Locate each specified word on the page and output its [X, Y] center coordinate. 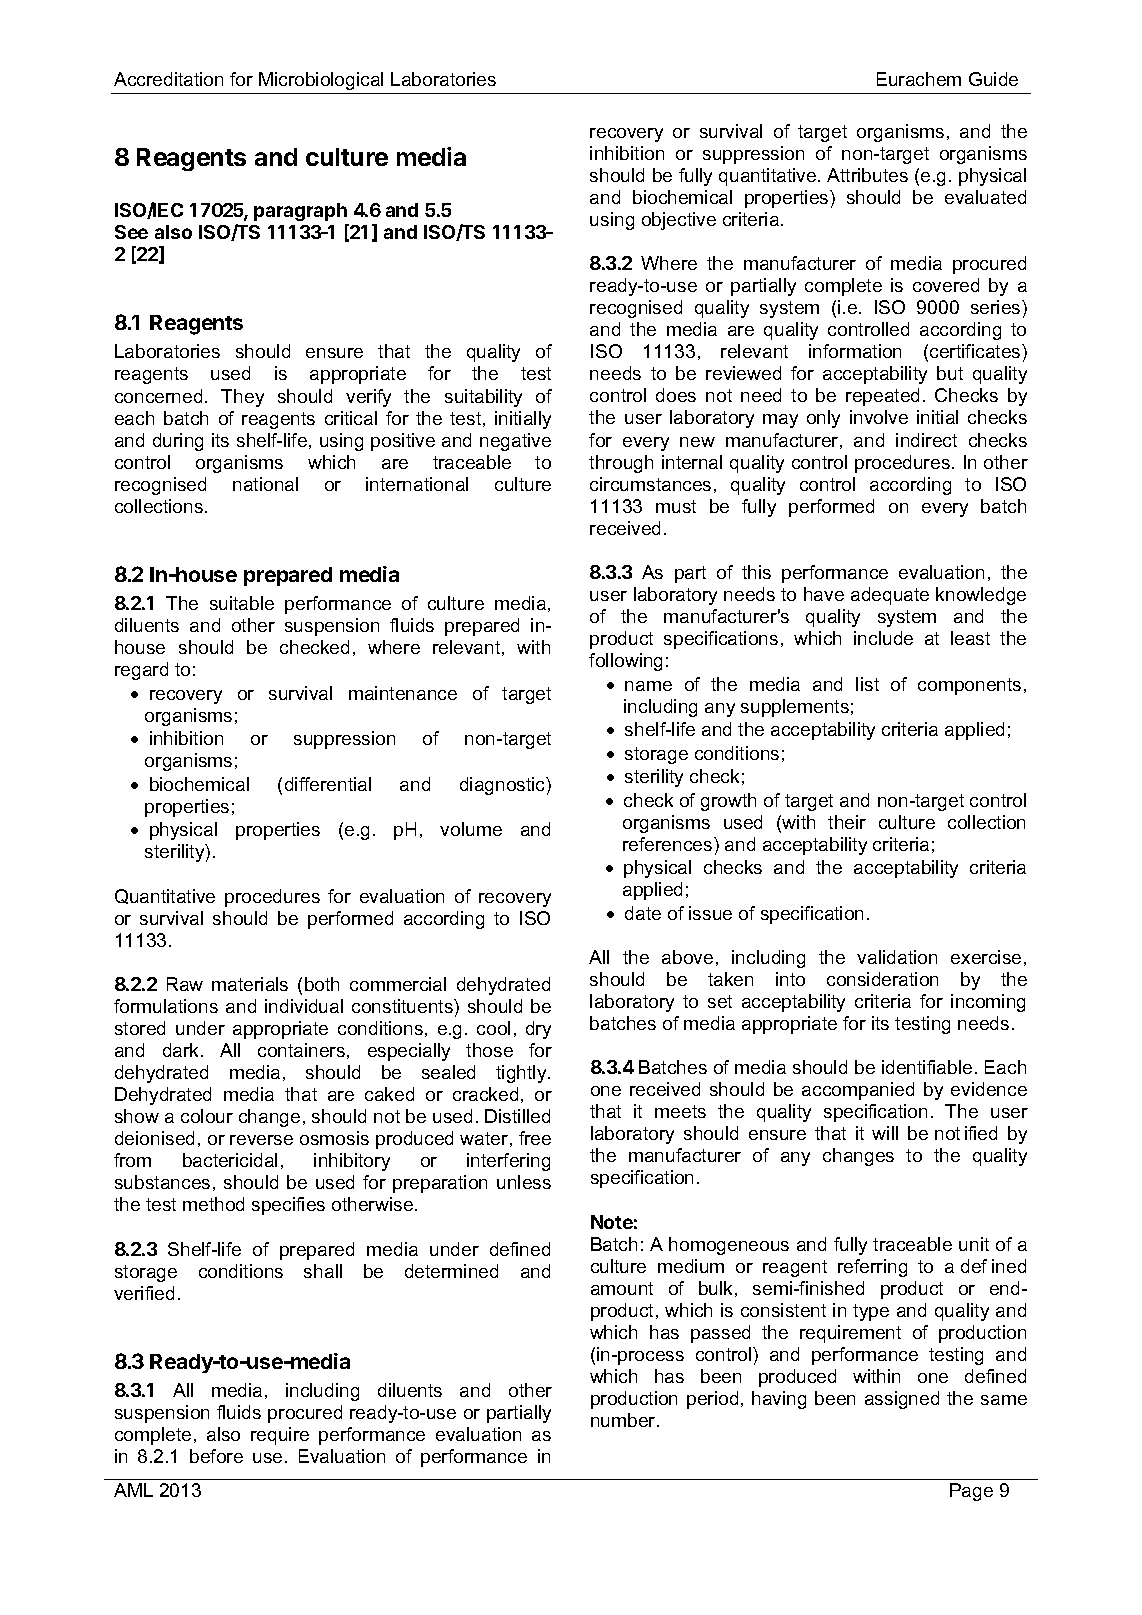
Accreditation [168, 79]
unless [524, 1182]
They [242, 398]
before [216, 1456]
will [885, 1133]
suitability [483, 398]
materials [250, 984]
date [643, 913]
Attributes [867, 175]
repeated [882, 397]
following [625, 662]
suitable [242, 603]
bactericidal [230, 1160]
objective [679, 221]
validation [897, 957]
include [883, 638]
